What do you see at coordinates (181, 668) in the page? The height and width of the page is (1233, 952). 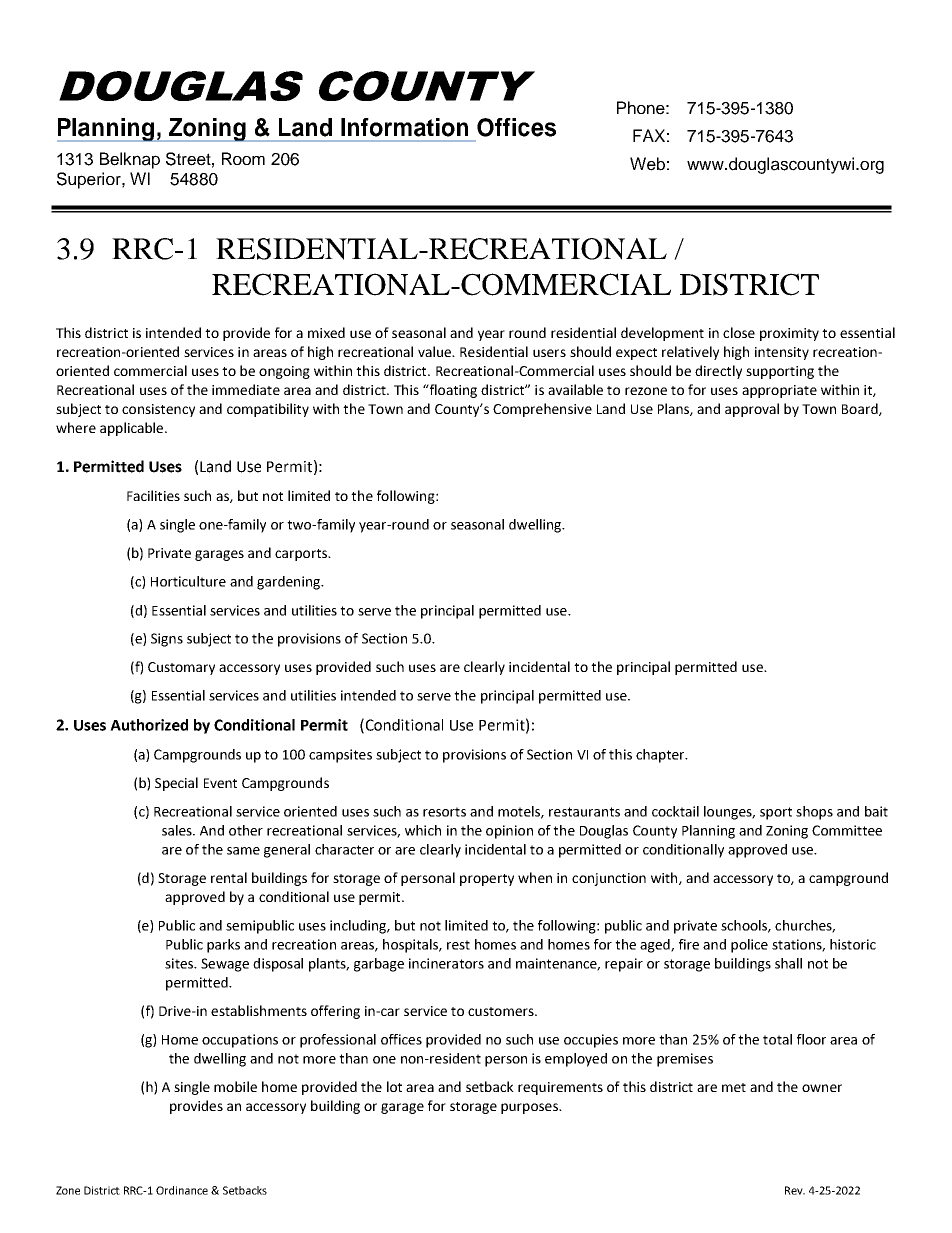 I see `Customary` at bounding box center [181, 668].
